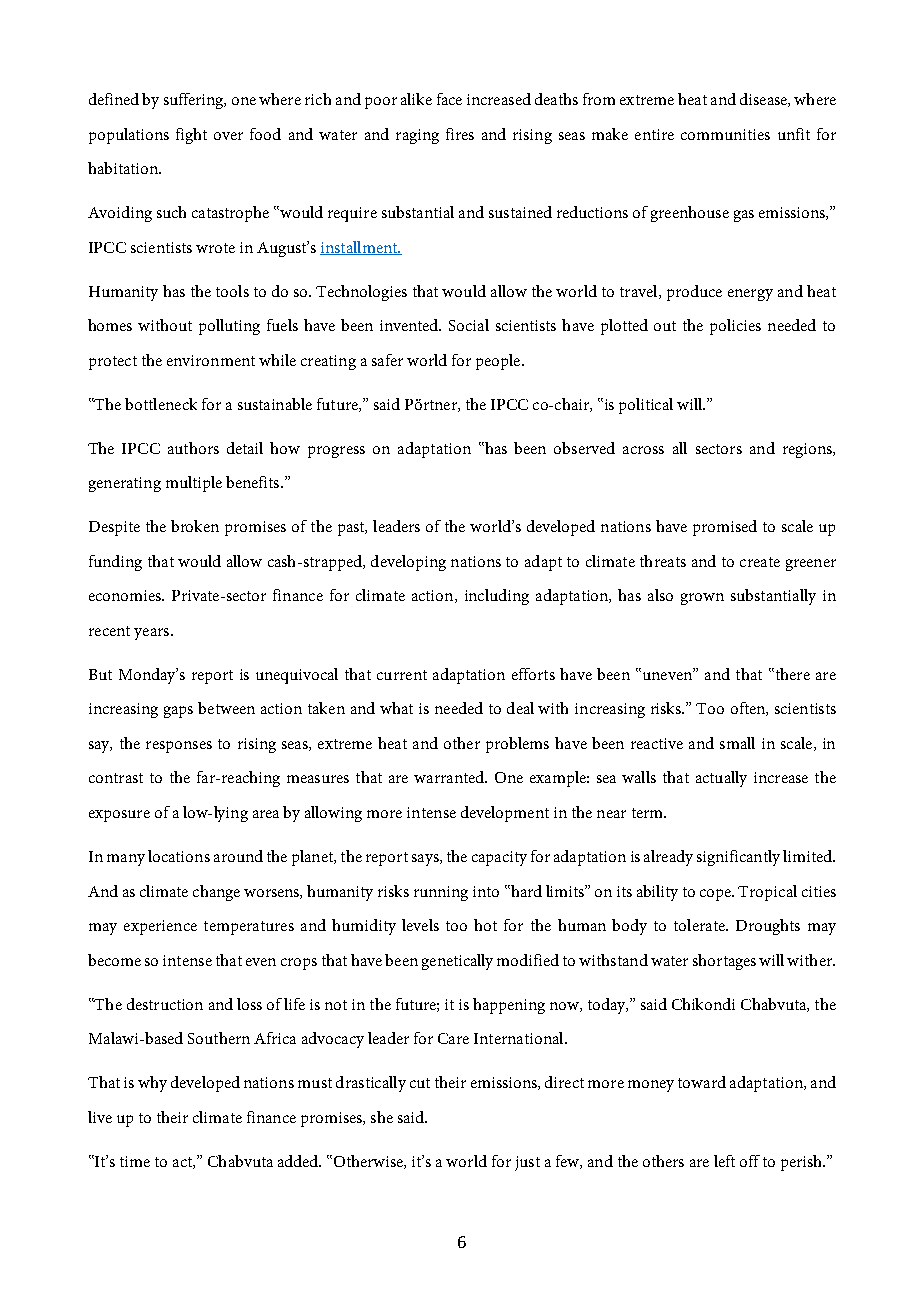 Image resolution: width=924 pixels, height=1308 pixels. What do you see at coordinates (195, 526) in the screenshot?
I see `broken` at bounding box center [195, 526].
